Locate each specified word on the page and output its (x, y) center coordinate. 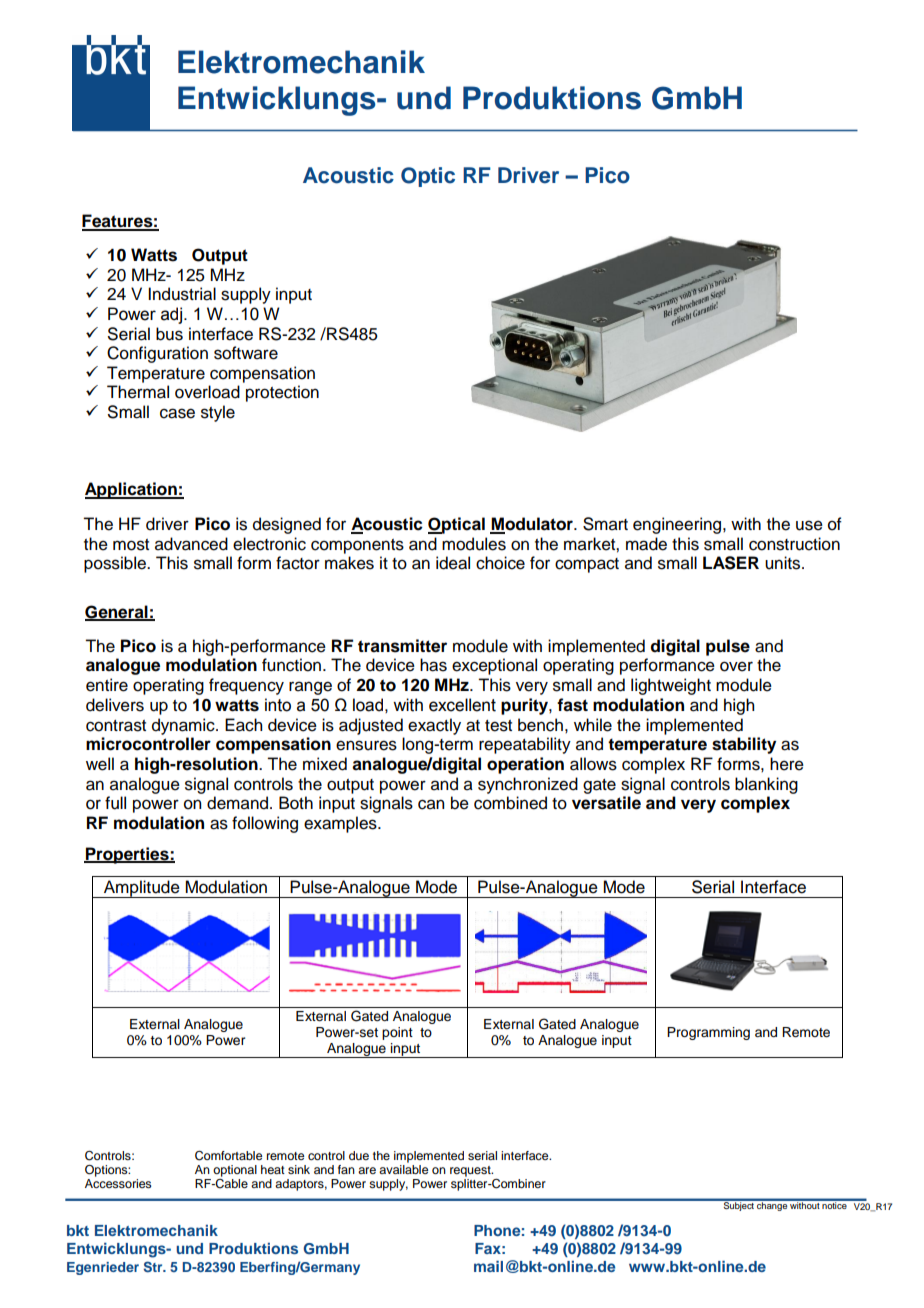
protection (282, 393)
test (498, 726)
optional (235, 1171)
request (471, 1171)
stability (744, 745)
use (809, 525)
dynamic (184, 726)
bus (169, 334)
